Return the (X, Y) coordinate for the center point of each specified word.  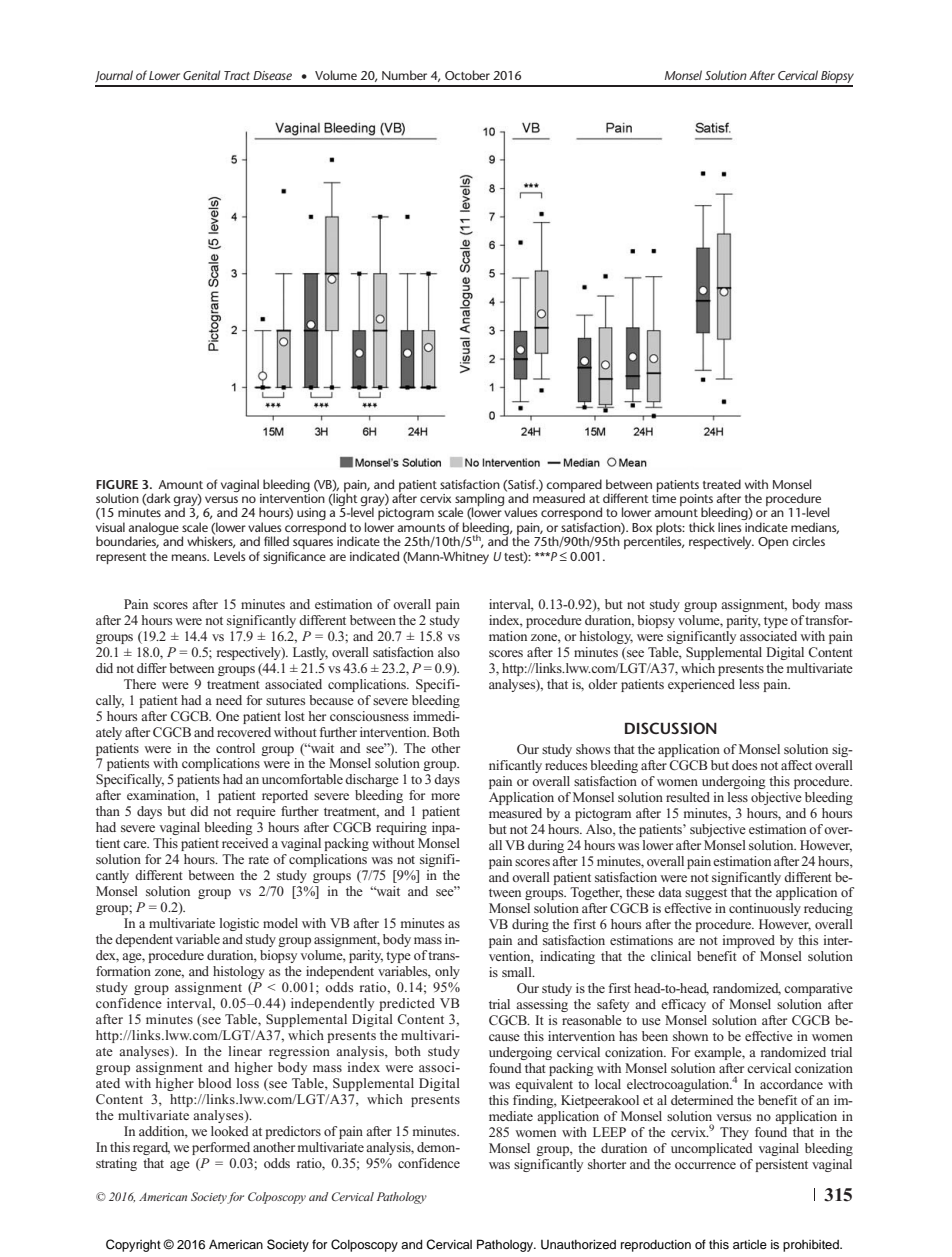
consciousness (369, 716)
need (229, 700)
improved (749, 941)
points (696, 501)
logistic (239, 924)
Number (404, 75)
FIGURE (117, 484)
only (447, 972)
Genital (201, 75)
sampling (481, 500)
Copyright (133, 1245)
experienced (701, 685)
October (467, 75)
